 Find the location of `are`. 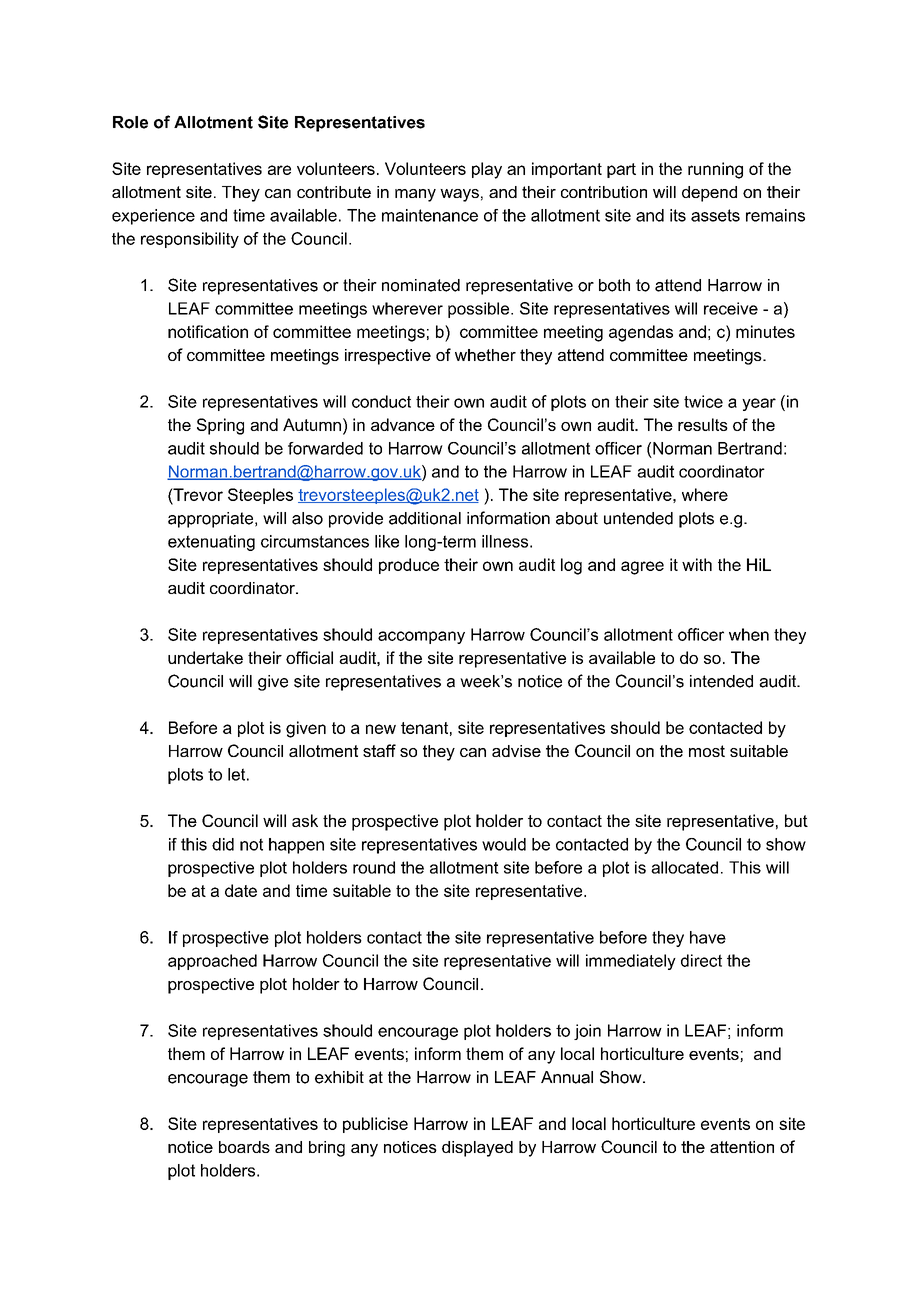

are is located at coordinates (279, 170).
